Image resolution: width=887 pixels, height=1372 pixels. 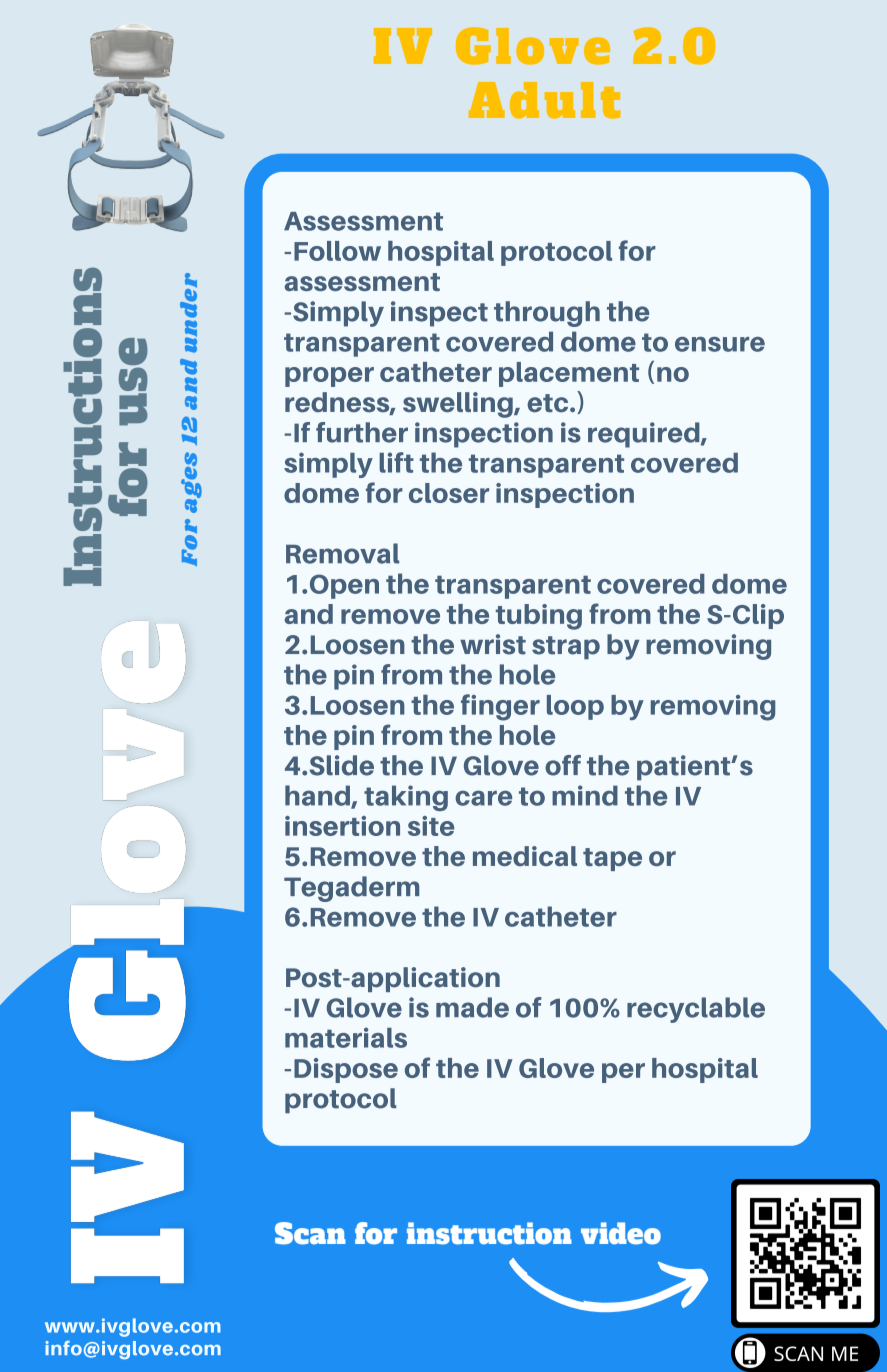 I want to click on recyclable, so click(x=696, y=1010).
